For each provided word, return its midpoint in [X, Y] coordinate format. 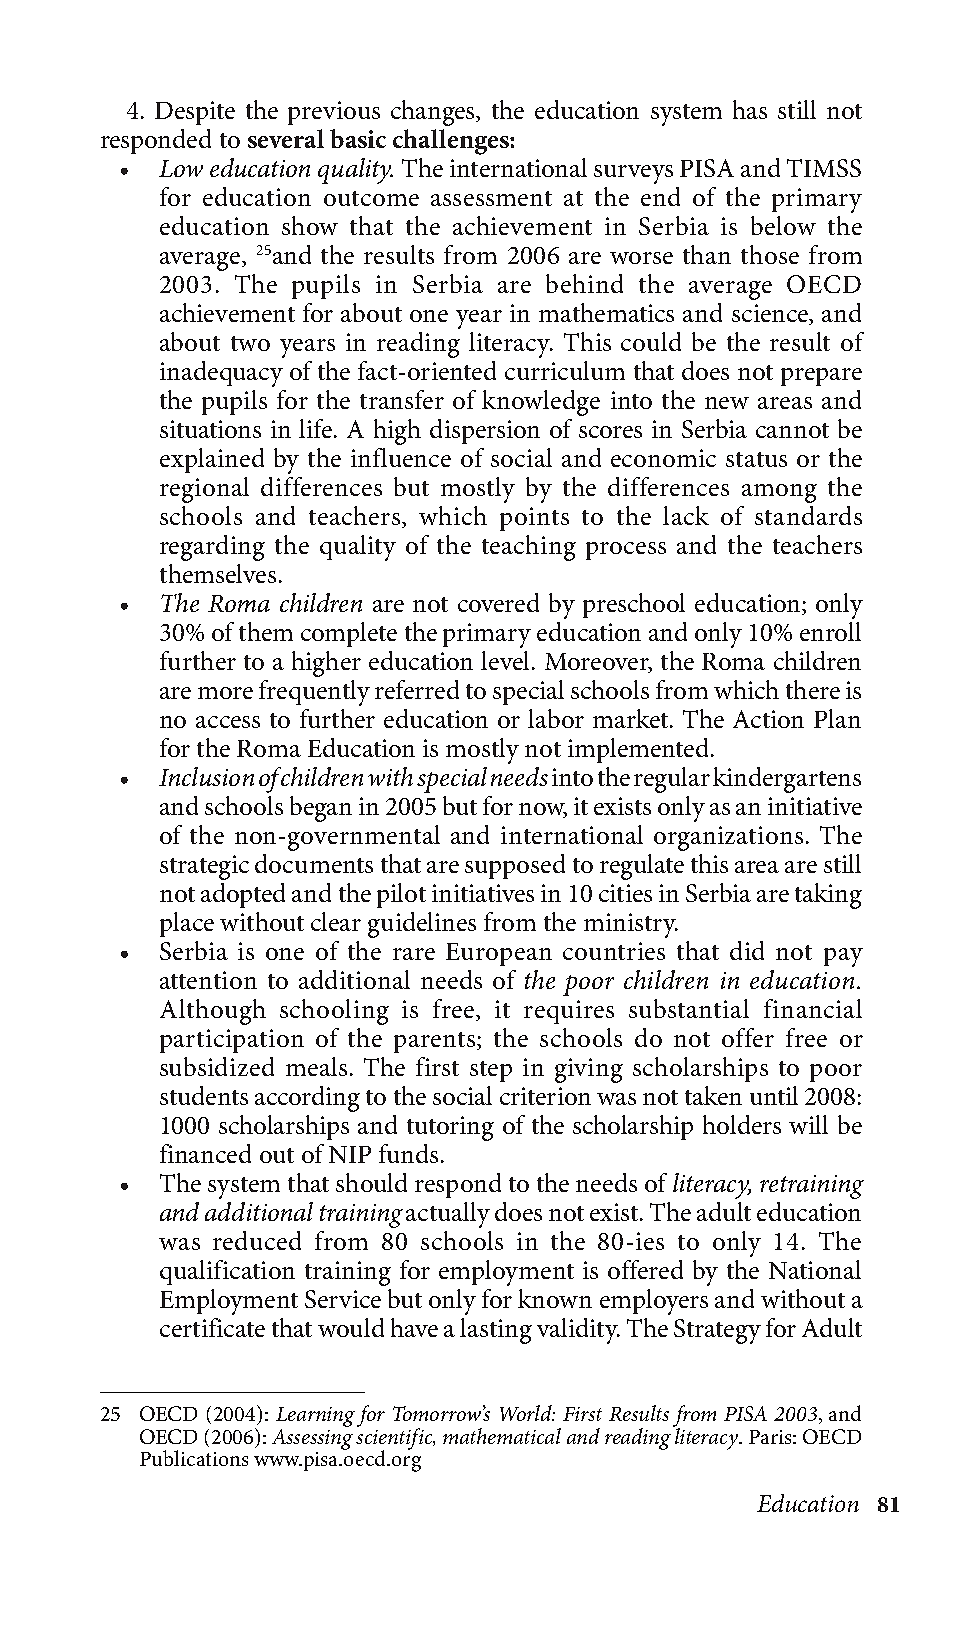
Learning [315, 1418]
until [774, 1095]
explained [212, 460]
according [307, 1099]
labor [556, 718]
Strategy [717, 1331]
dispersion [485, 431]
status [756, 459]
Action [768, 719]
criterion [545, 1096]
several [286, 138]
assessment [491, 198]
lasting [496, 1331]
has [750, 109]
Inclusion [206, 776]
